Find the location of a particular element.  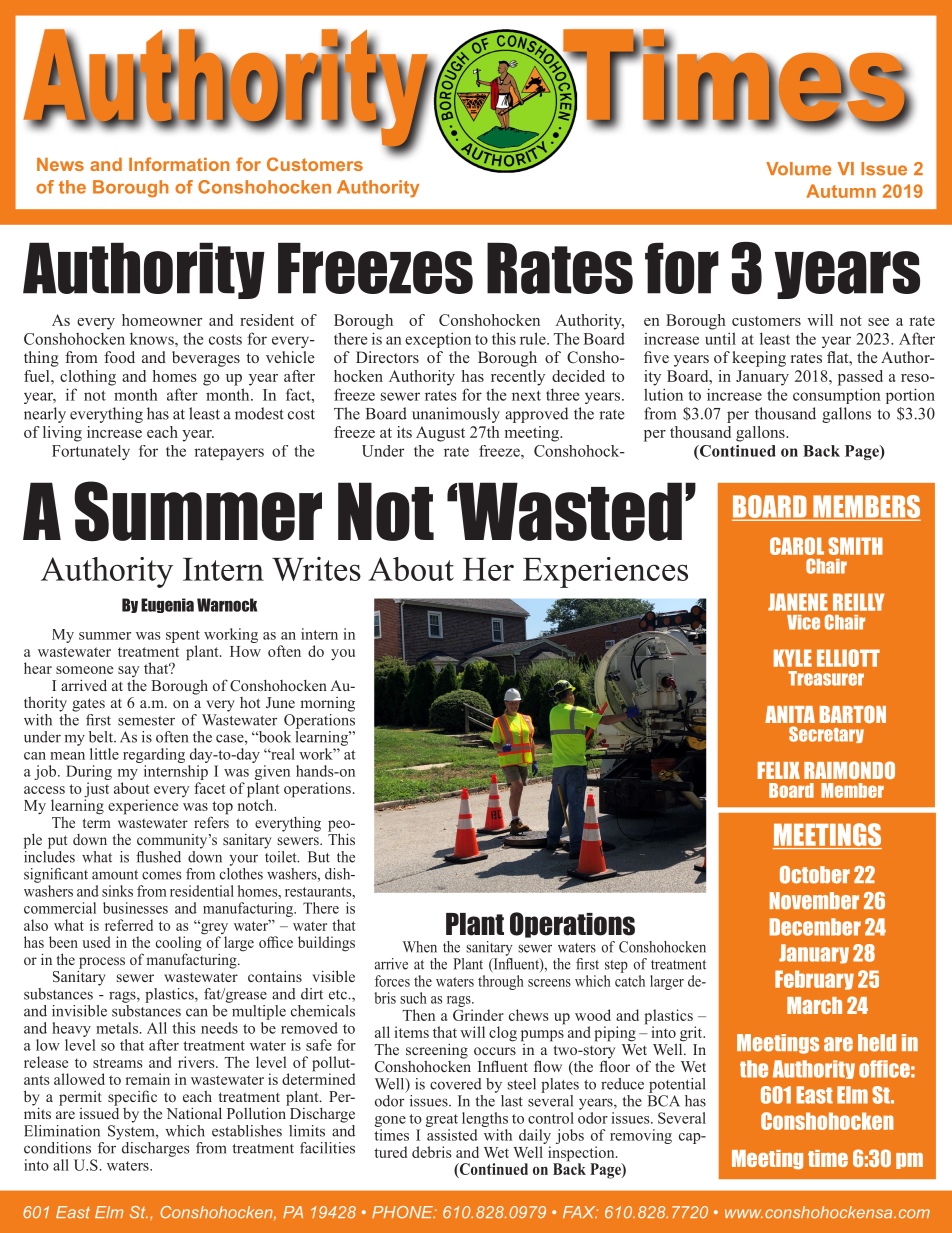

consumption is located at coordinates (837, 396).
